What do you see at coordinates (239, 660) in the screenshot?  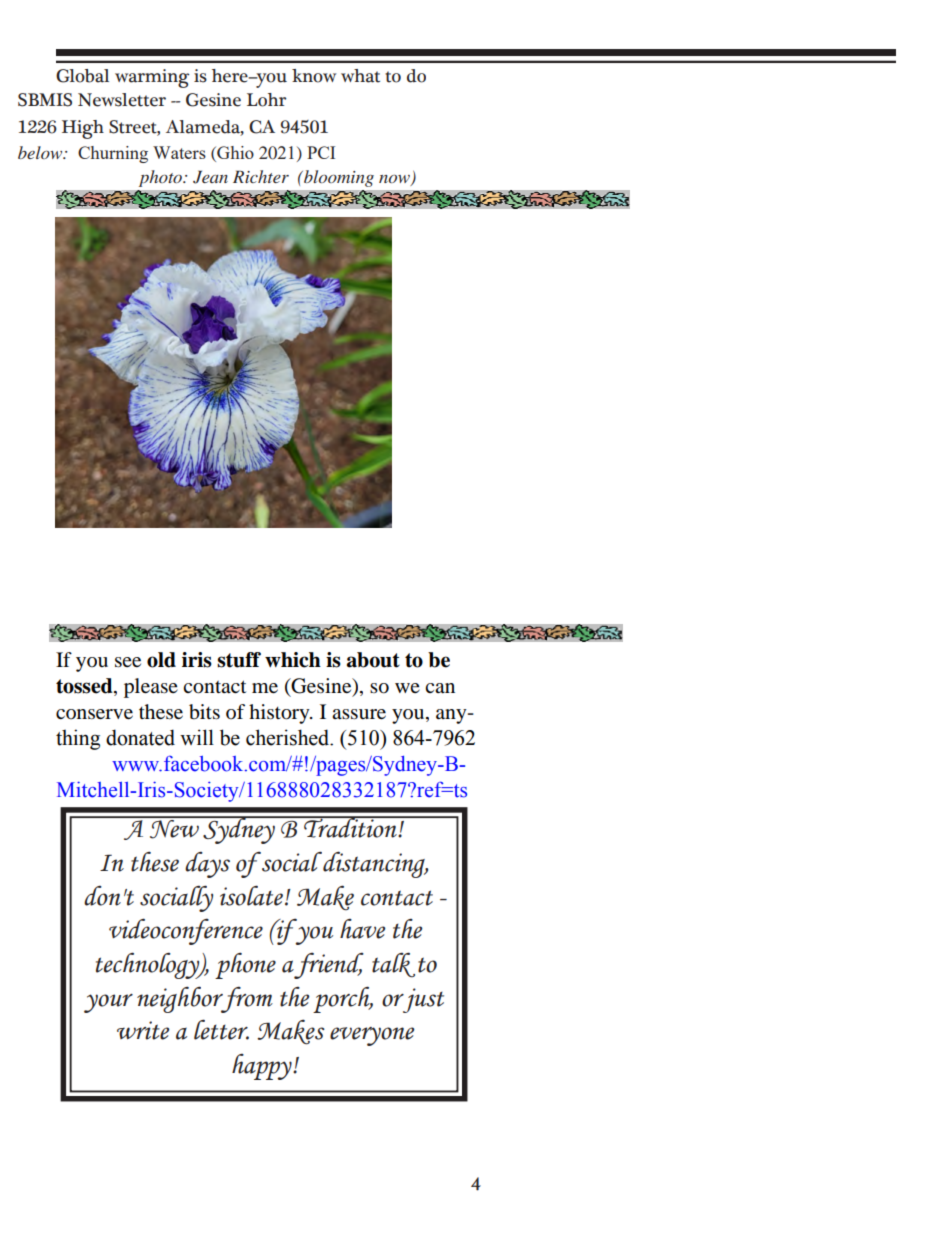 I see `stuff` at bounding box center [239, 660].
